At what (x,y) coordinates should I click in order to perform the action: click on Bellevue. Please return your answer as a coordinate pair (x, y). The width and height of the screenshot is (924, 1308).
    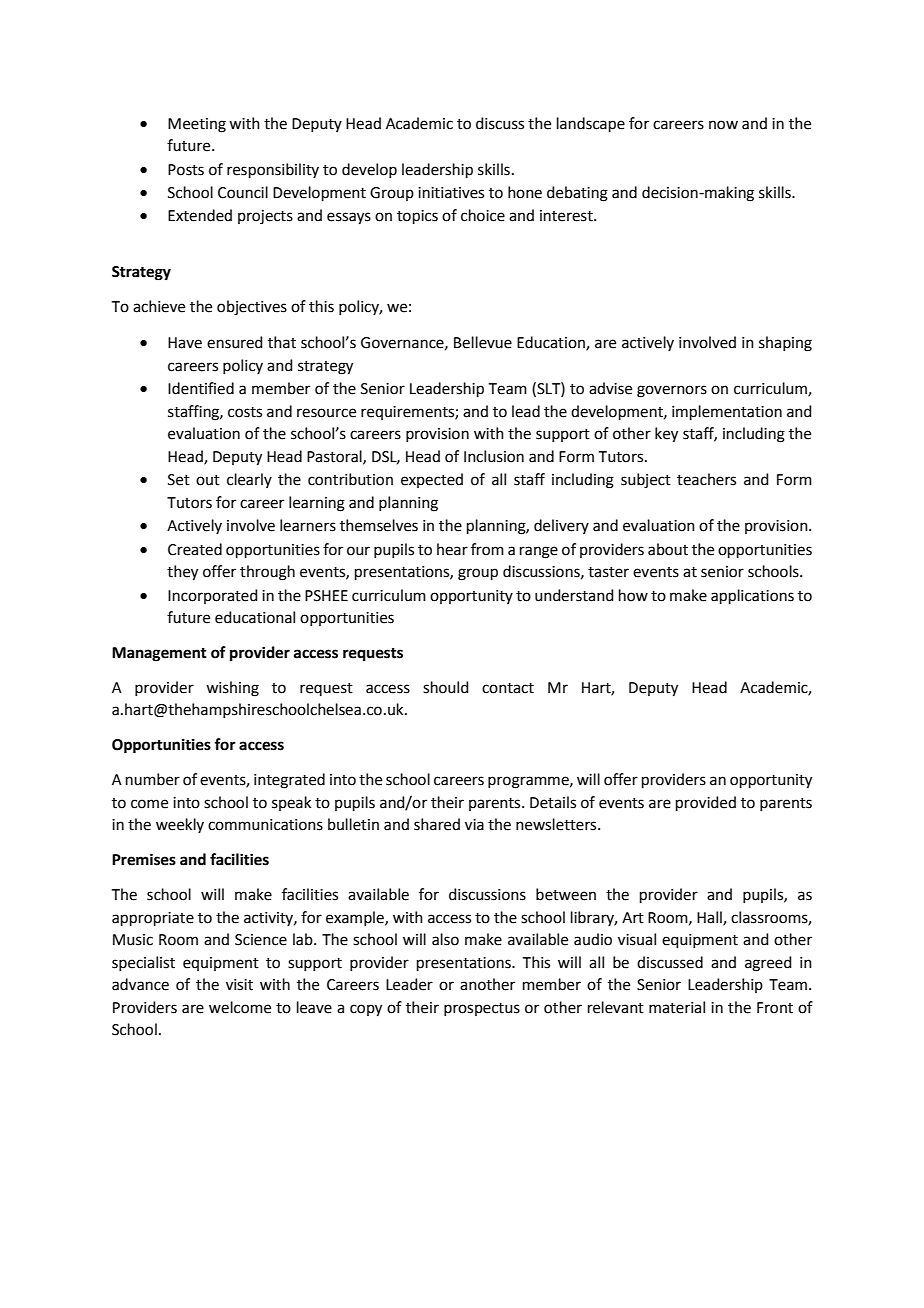
    Looking at the image, I should click on (483, 342).
